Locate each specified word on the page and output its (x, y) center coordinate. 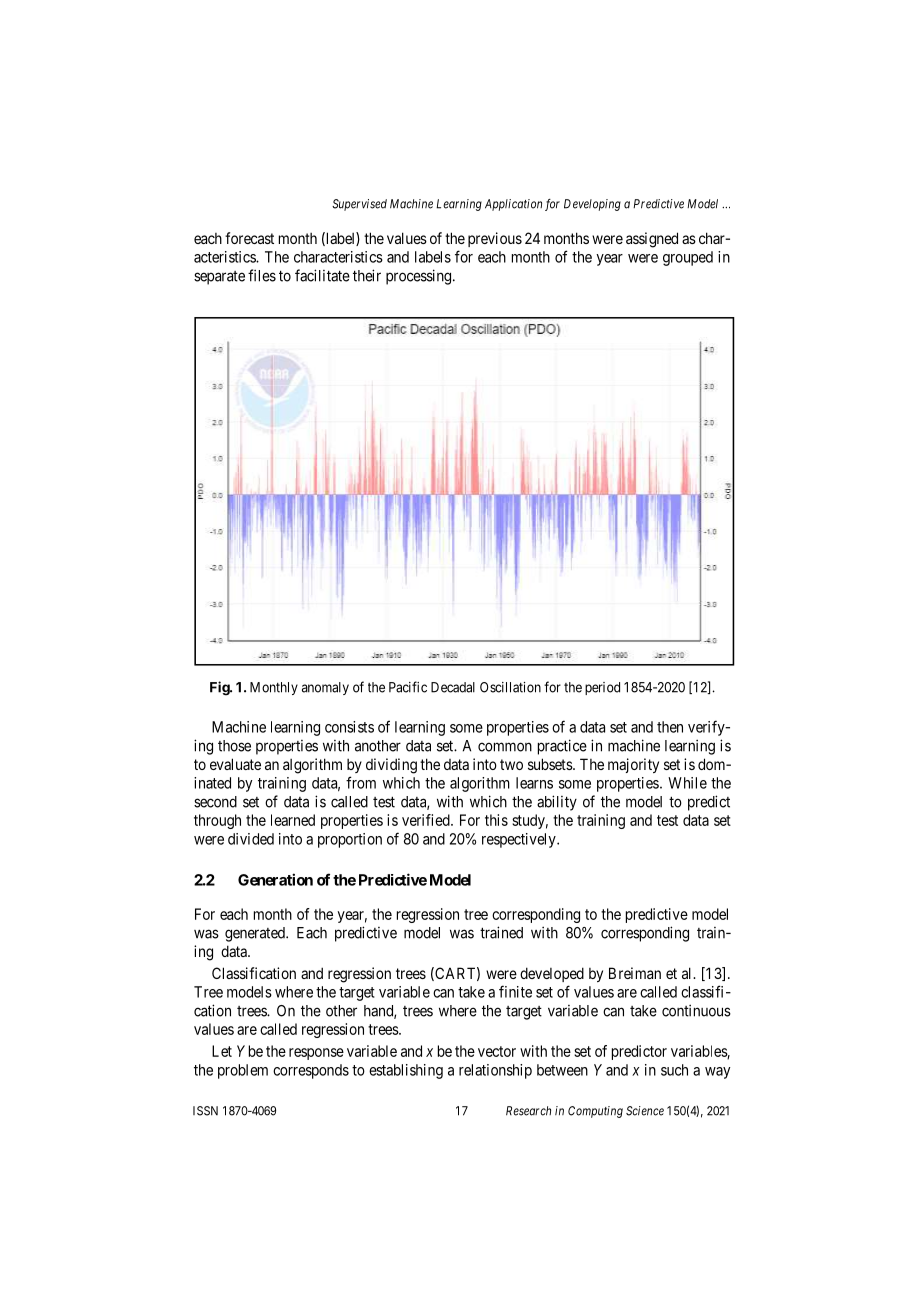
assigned (652, 240)
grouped (688, 258)
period (602, 688)
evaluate (235, 764)
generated (256, 934)
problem (243, 1071)
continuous (696, 1010)
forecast (249, 238)
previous (495, 239)
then (670, 727)
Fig (220, 688)
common (505, 747)
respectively (520, 840)
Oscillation (510, 687)
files (262, 275)
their (367, 275)
